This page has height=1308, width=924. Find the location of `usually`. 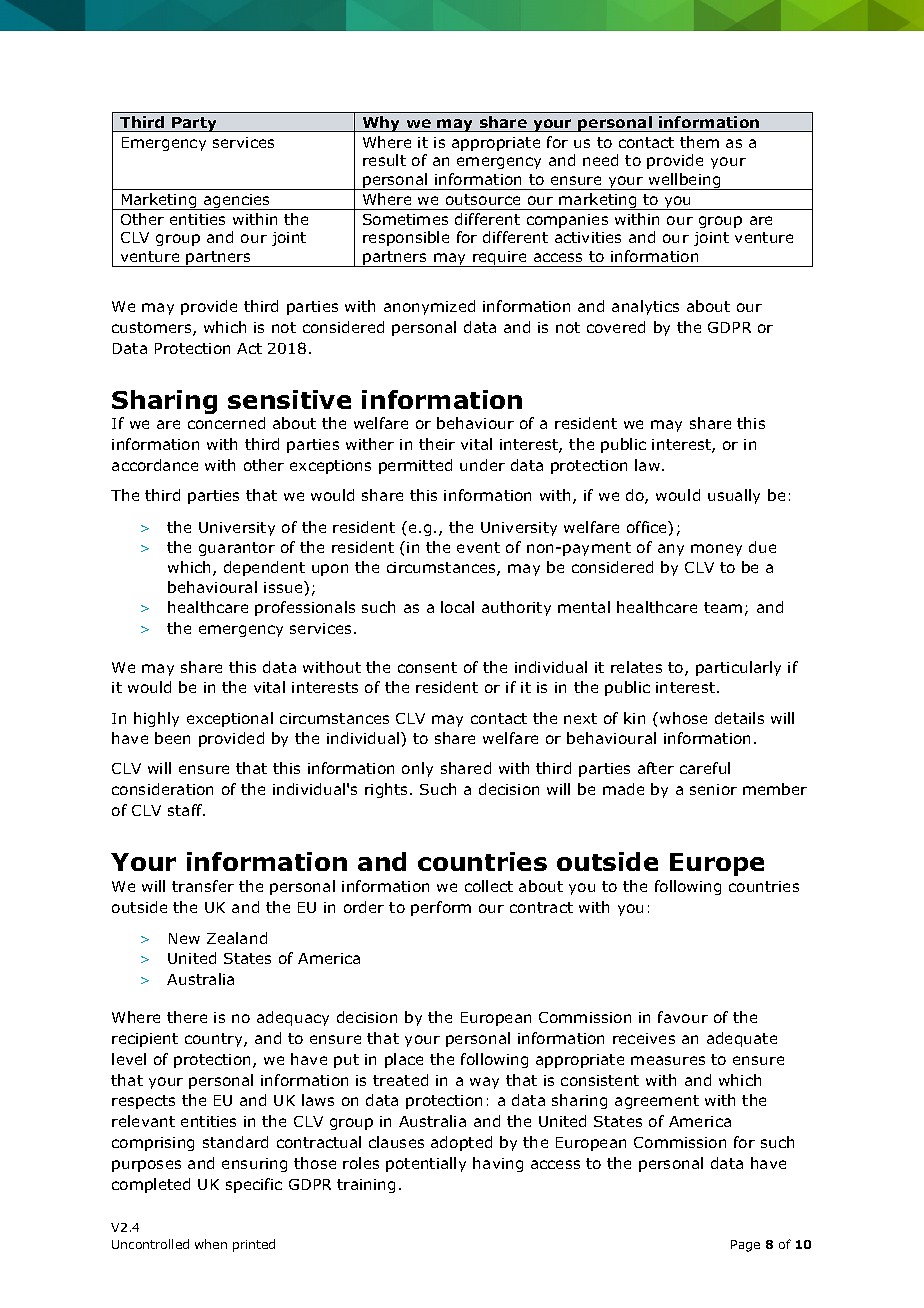

usually is located at coordinates (734, 496).
